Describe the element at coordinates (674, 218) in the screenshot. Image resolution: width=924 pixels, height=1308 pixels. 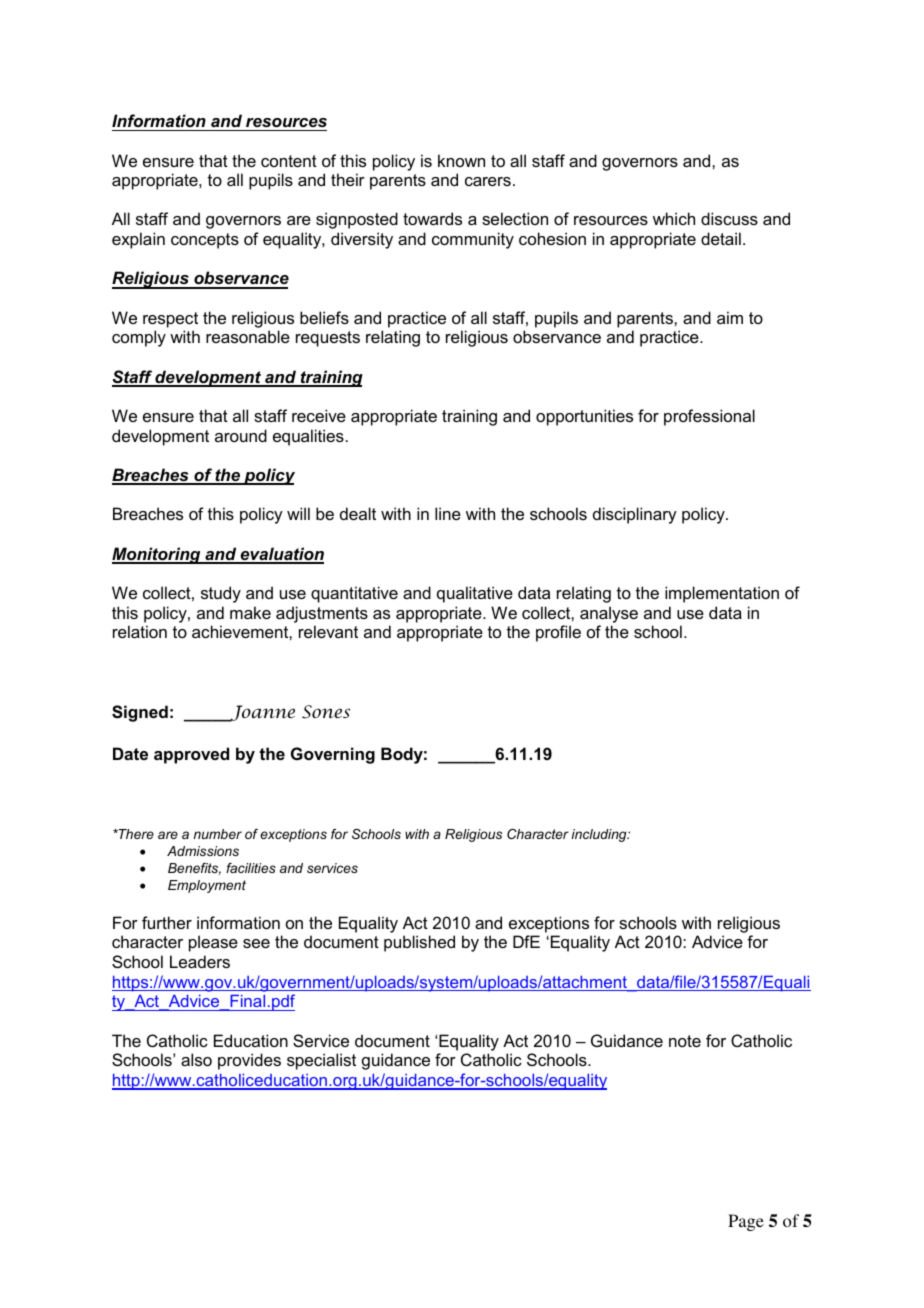
I see `which` at that location.
